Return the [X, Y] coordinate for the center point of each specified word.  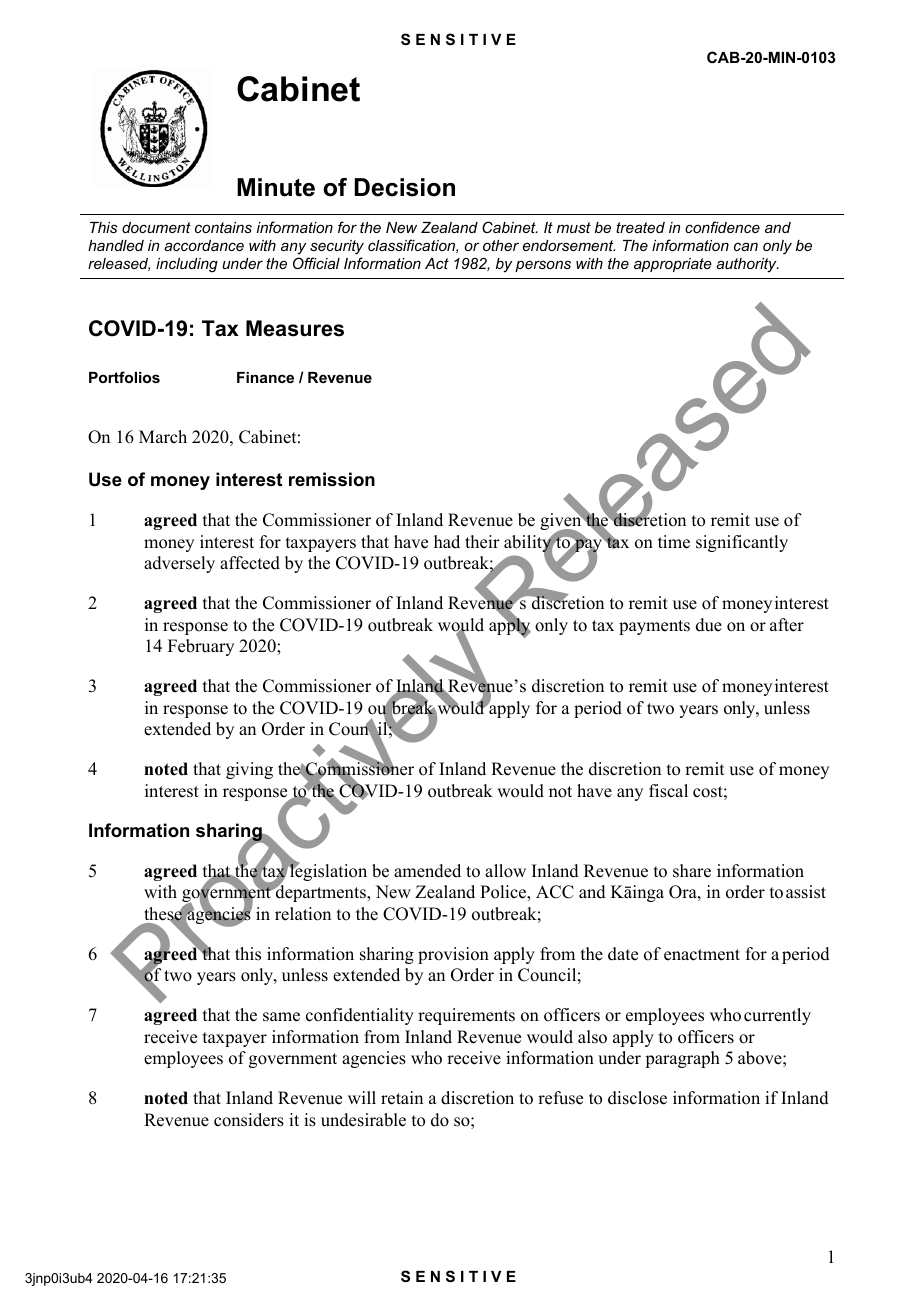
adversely [179, 564]
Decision [404, 187]
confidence [722, 227]
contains [223, 227]
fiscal [668, 791]
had [447, 542]
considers [249, 1120]
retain [402, 1098]
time [674, 542]
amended [427, 871]
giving [249, 770]
